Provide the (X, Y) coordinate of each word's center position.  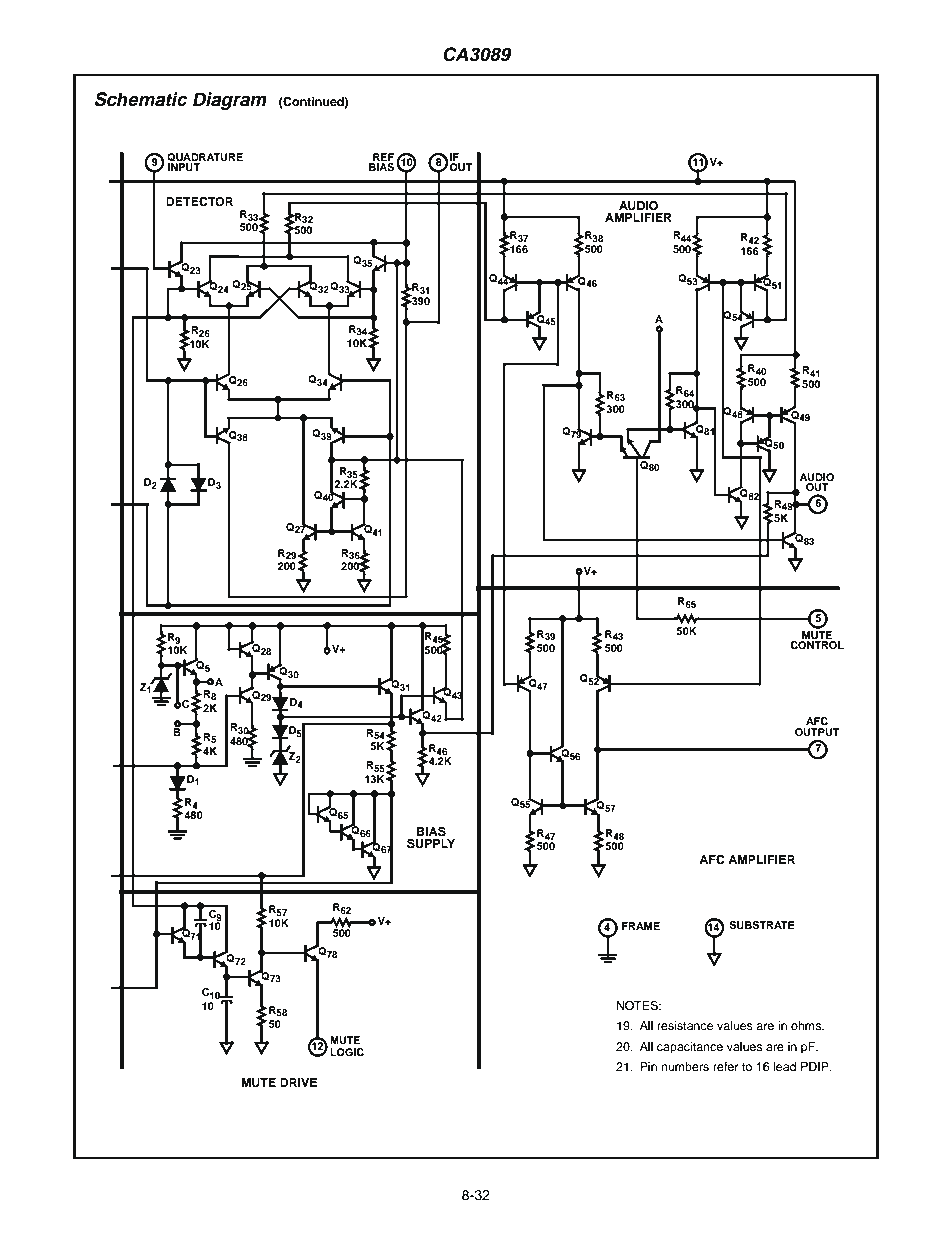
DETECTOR (199, 202)
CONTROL (817, 644)
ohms (807, 1025)
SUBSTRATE (762, 925)
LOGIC (347, 1052)
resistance (685, 1025)
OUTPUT (817, 732)
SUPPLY (431, 842)
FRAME (641, 926)
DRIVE (298, 1082)
